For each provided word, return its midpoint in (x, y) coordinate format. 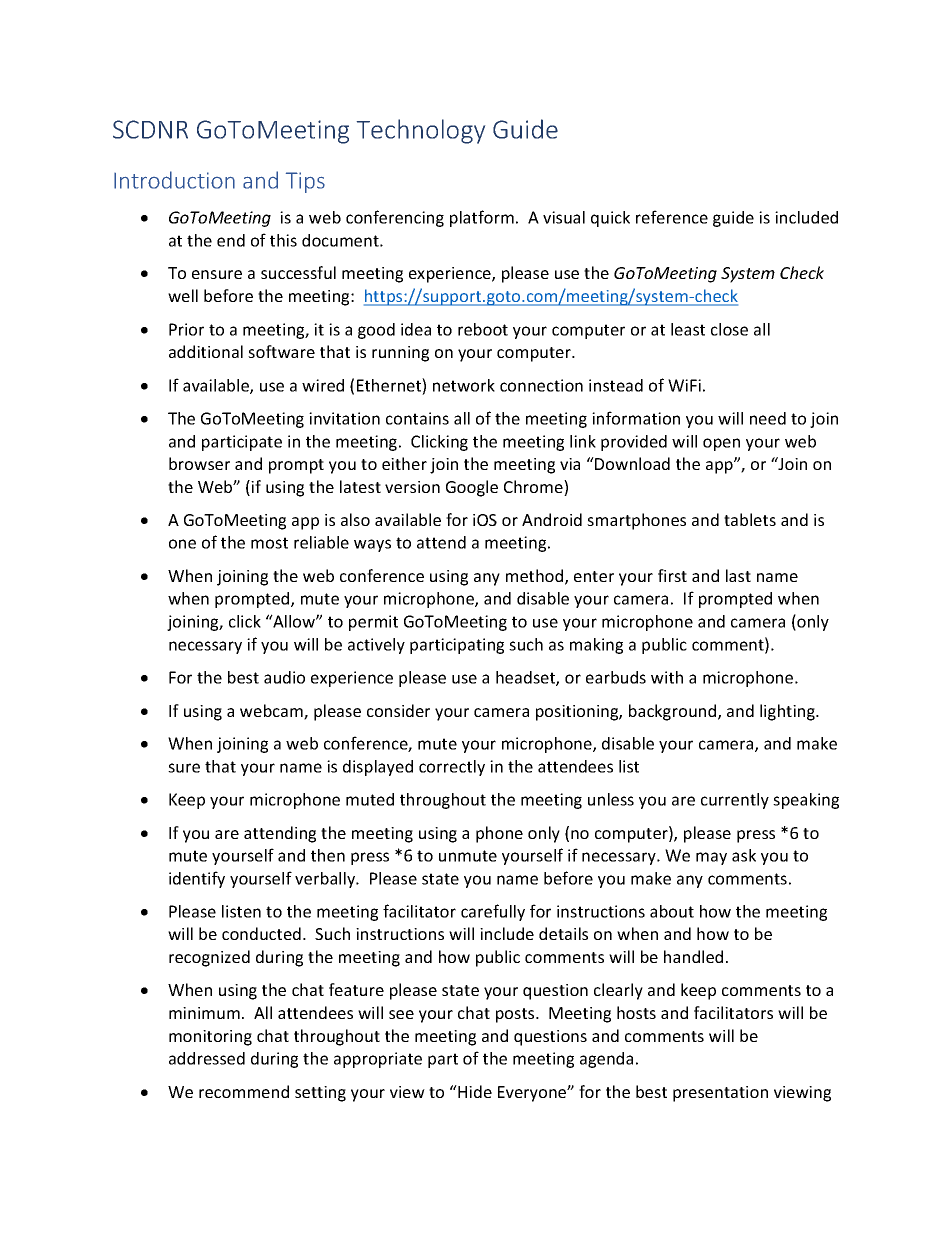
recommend (244, 1091)
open (721, 444)
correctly (452, 768)
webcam (272, 712)
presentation (720, 1094)
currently (735, 801)
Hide (474, 1091)
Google (472, 488)
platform (482, 218)
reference (672, 217)
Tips (305, 182)
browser (199, 463)
